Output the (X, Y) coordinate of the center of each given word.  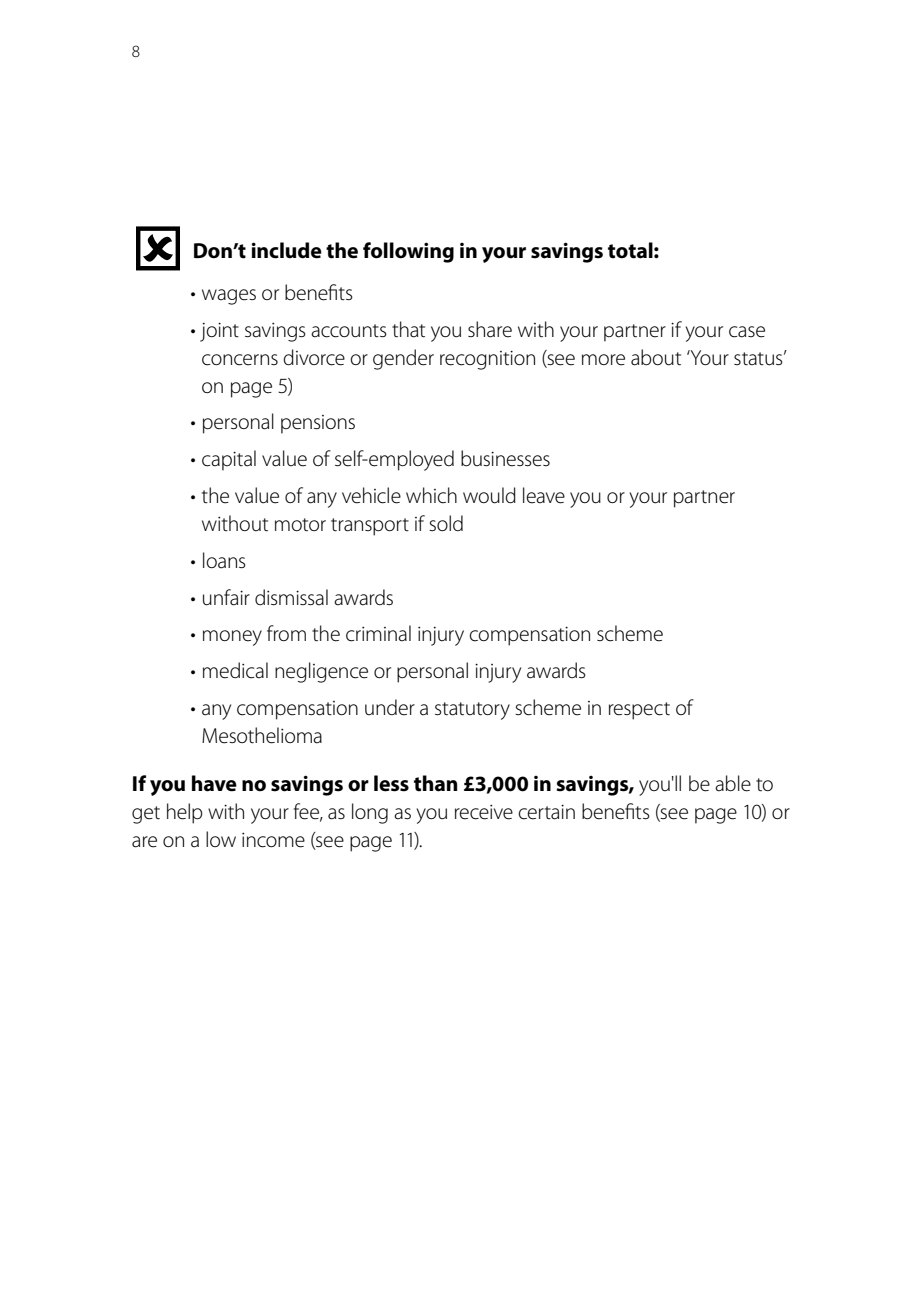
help (185, 813)
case (747, 332)
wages (229, 297)
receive (484, 812)
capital (229, 460)
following (408, 252)
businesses (505, 458)
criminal (378, 633)
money (232, 638)
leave (544, 495)
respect (639, 711)
